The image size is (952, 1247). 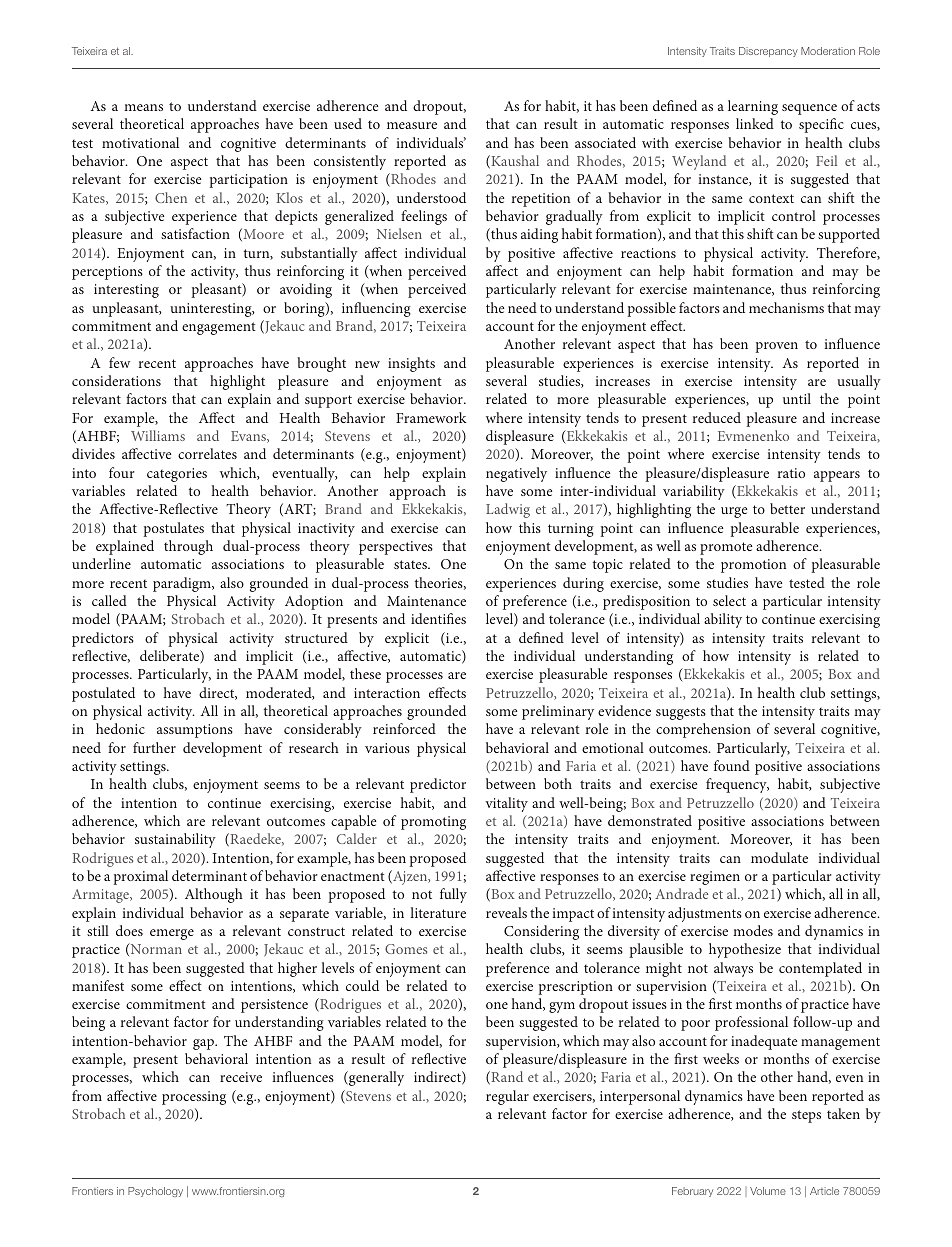 I want to click on regular, so click(x=507, y=1097).
